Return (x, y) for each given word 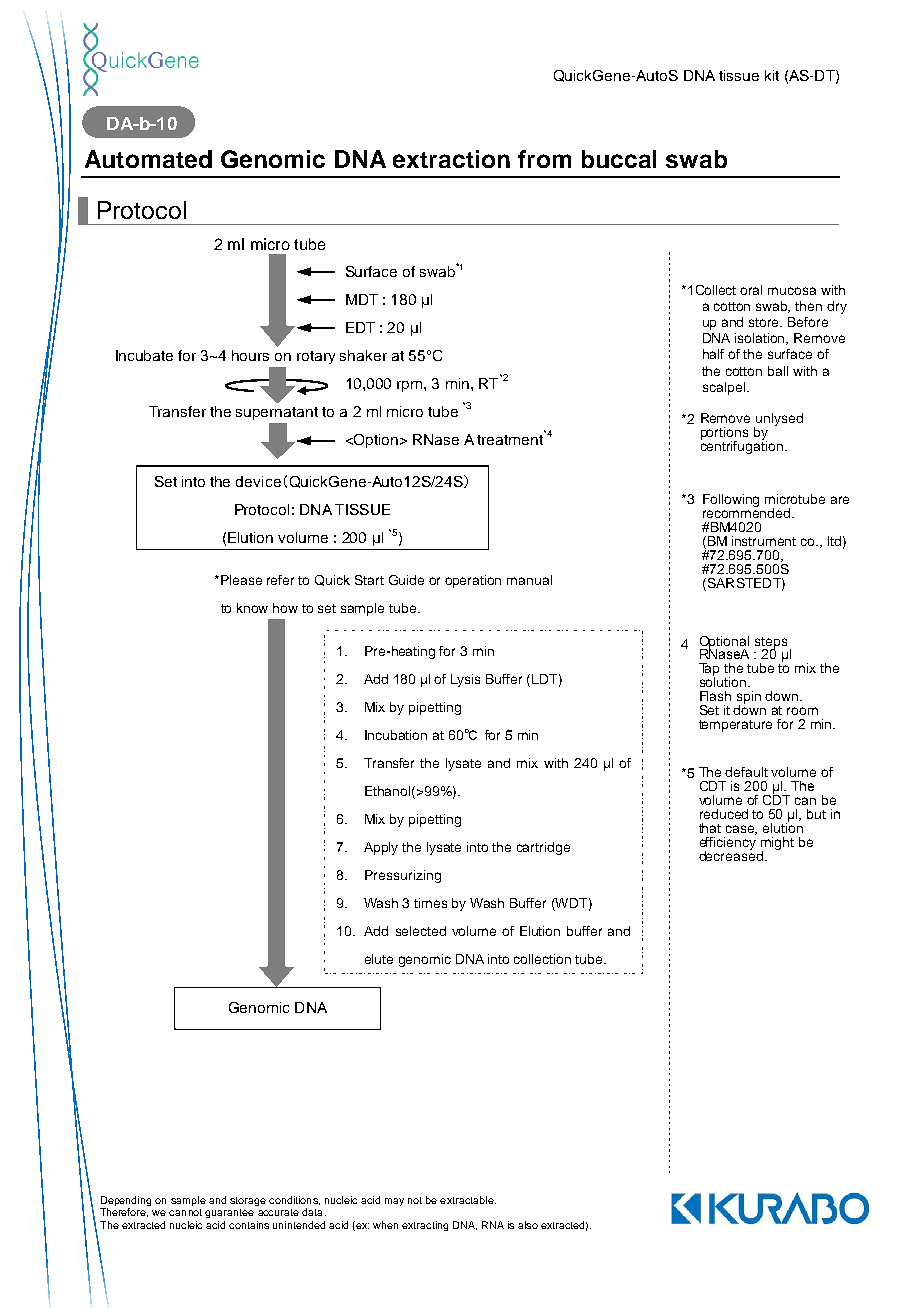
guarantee (229, 1213)
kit (772, 75)
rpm (409, 386)
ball (778, 371)
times (430, 903)
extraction (451, 159)
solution (723, 681)
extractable (468, 1200)
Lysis (465, 680)
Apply (381, 848)
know (252, 608)
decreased (732, 855)
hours (250, 355)
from (544, 159)
